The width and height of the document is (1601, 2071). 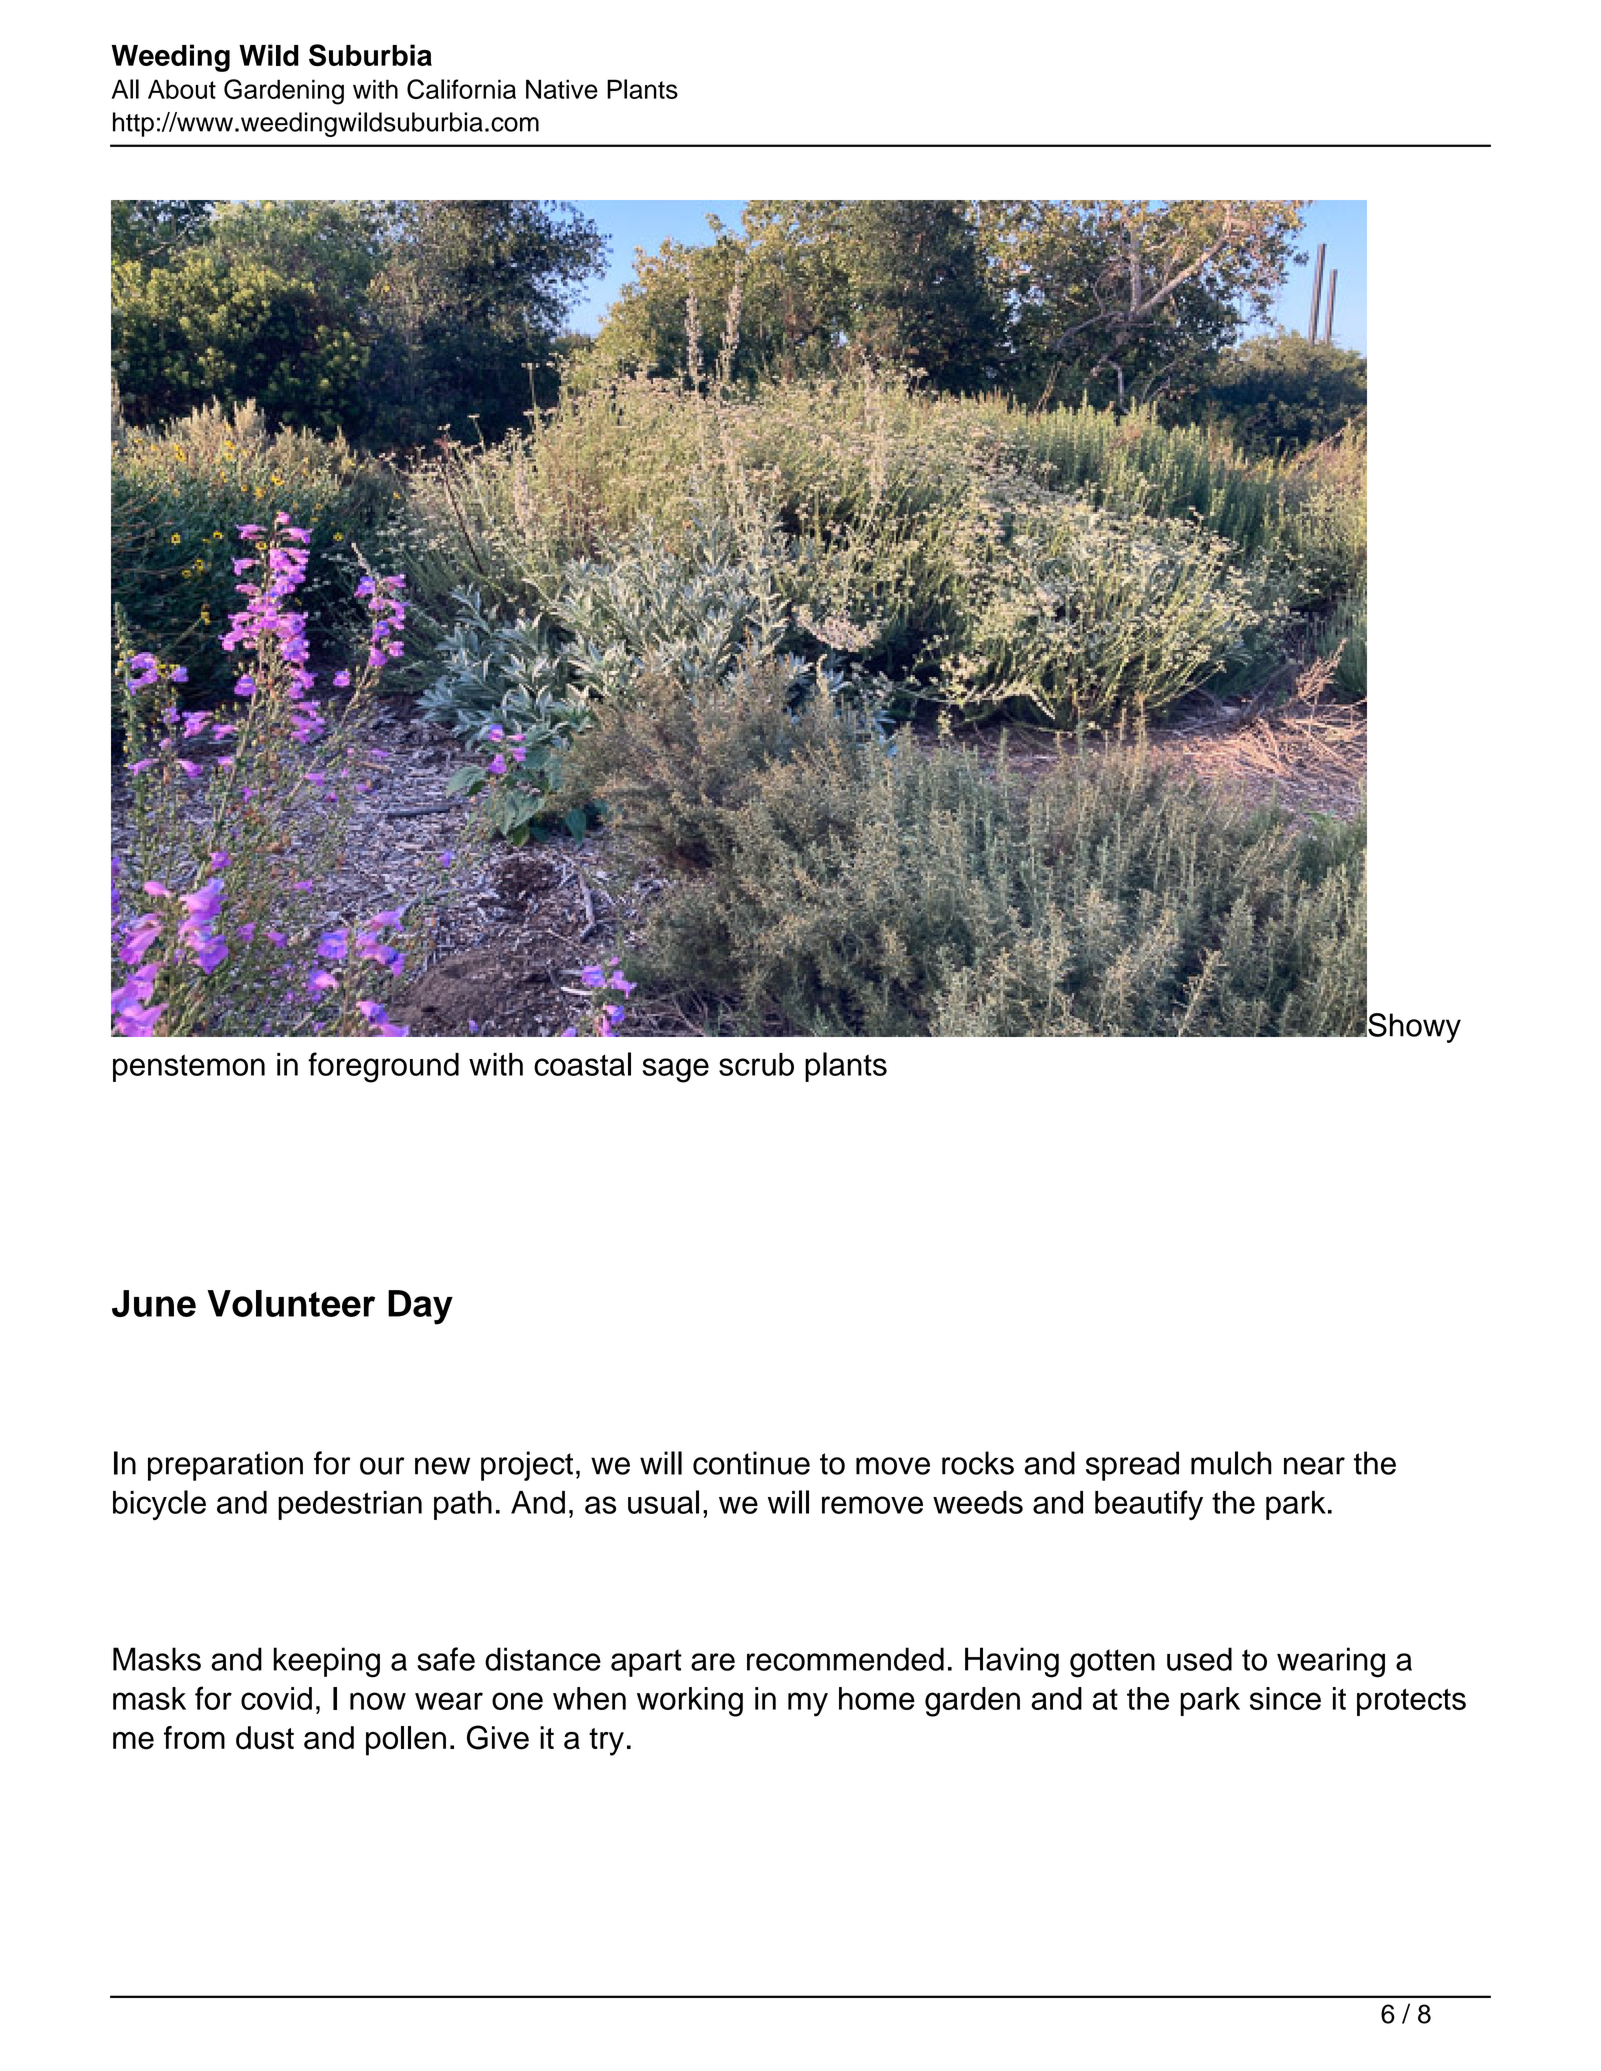 I want to click on covid, so click(x=276, y=1698).
